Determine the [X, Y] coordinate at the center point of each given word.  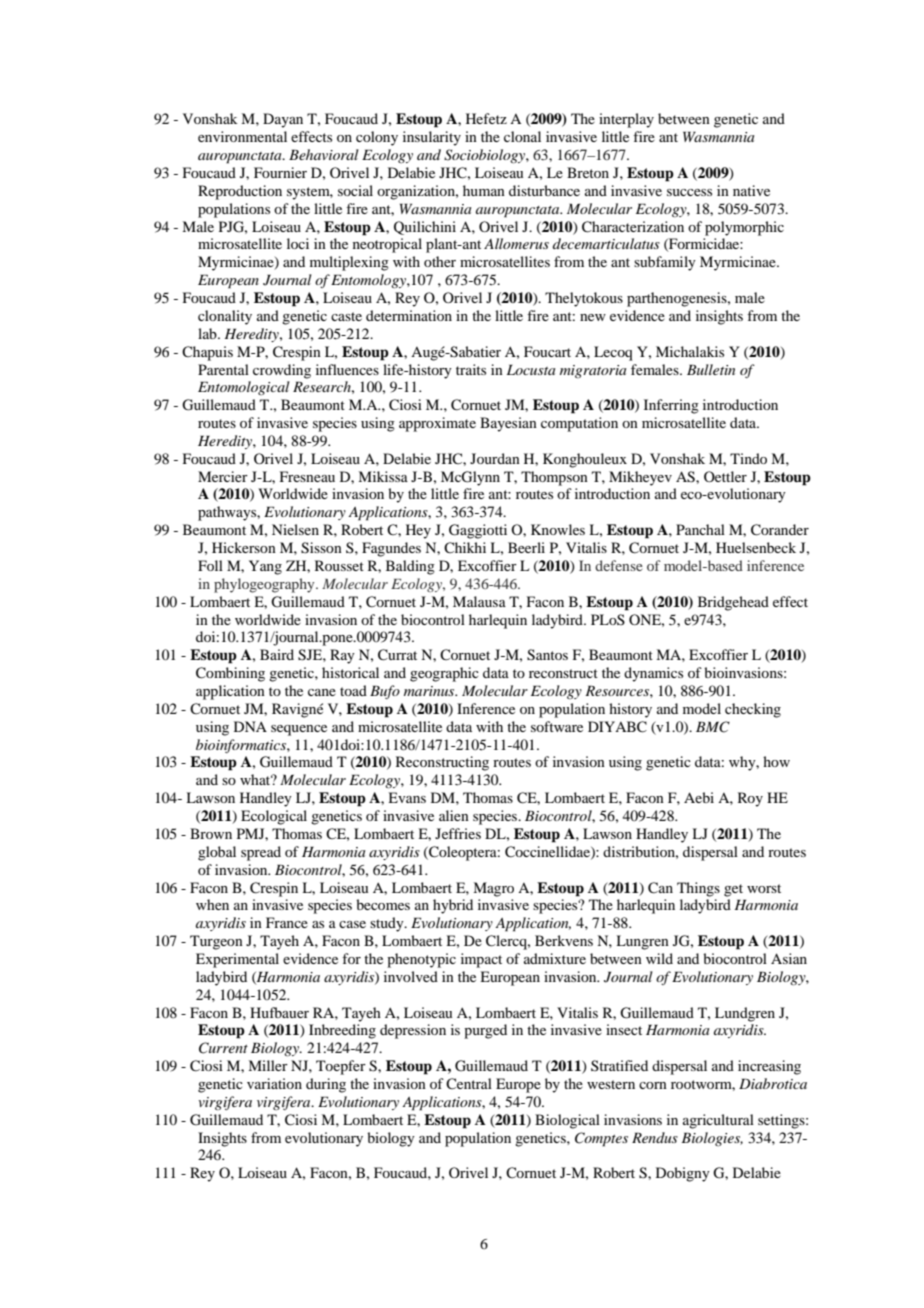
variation [274, 1083]
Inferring [671, 406]
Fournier [280, 172]
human [484, 190]
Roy [750, 799]
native [751, 190]
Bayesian [508, 424]
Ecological [274, 817]
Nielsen [295, 529]
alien [454, 815]
